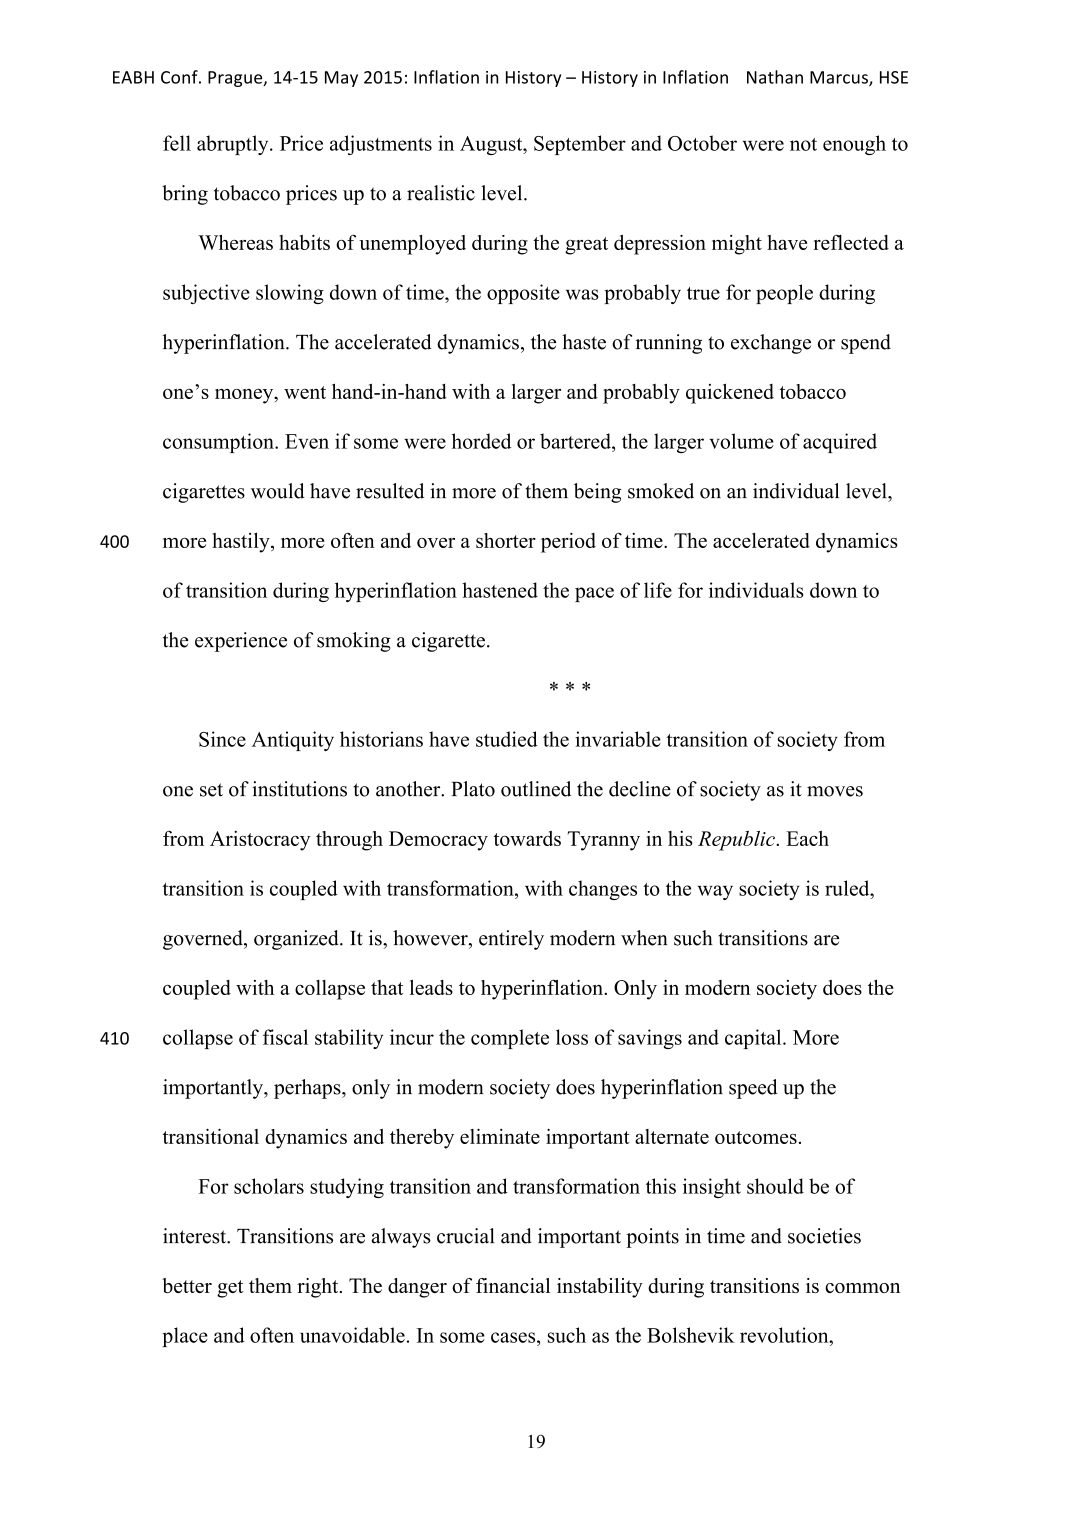 The width and height of the document is (1071, 1515). What do you see at coordinates (234, 145) in the document?
I see `abruptly` at bounding box center [234, 145].
